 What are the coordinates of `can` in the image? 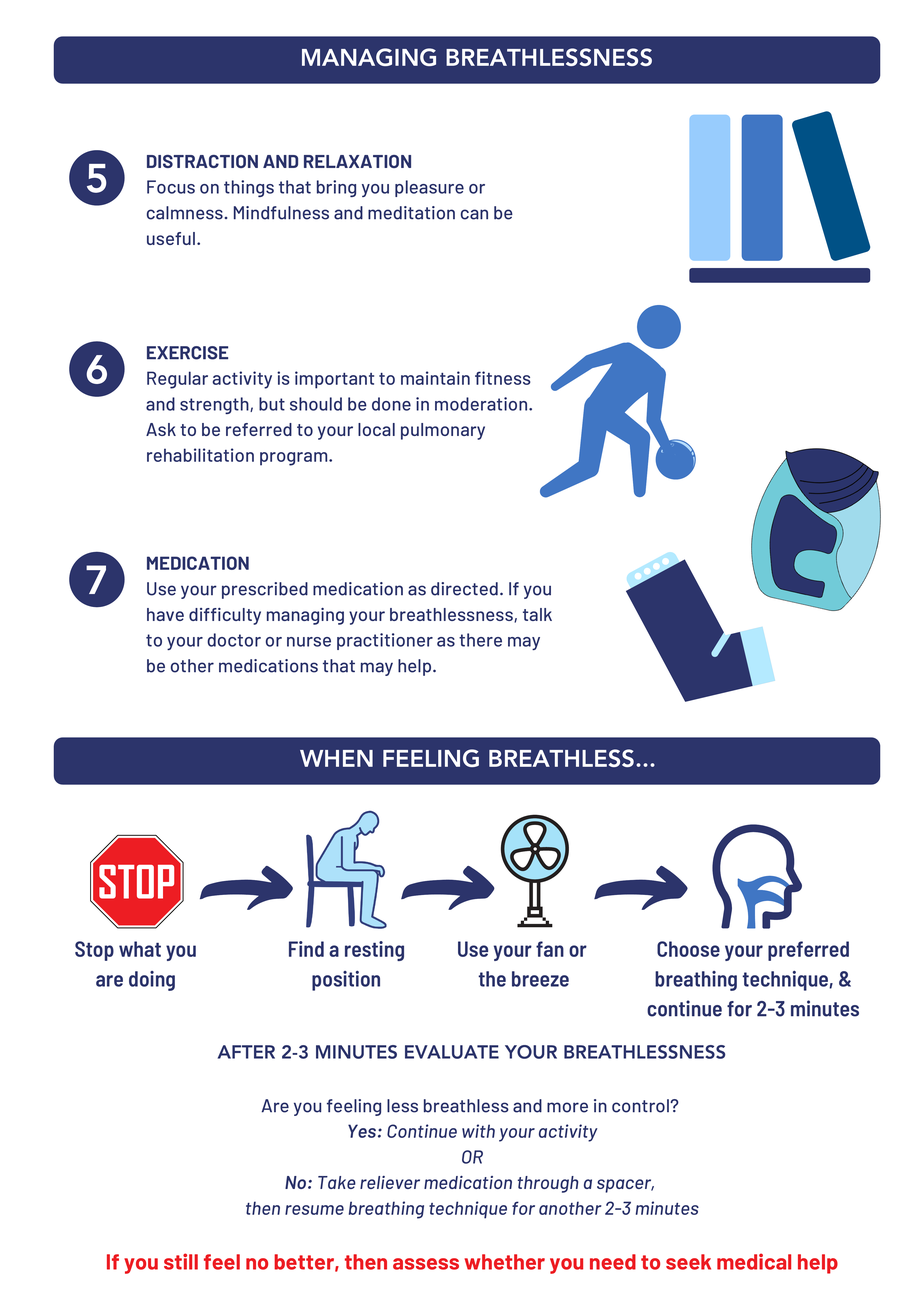 It's located at (474, 214).
